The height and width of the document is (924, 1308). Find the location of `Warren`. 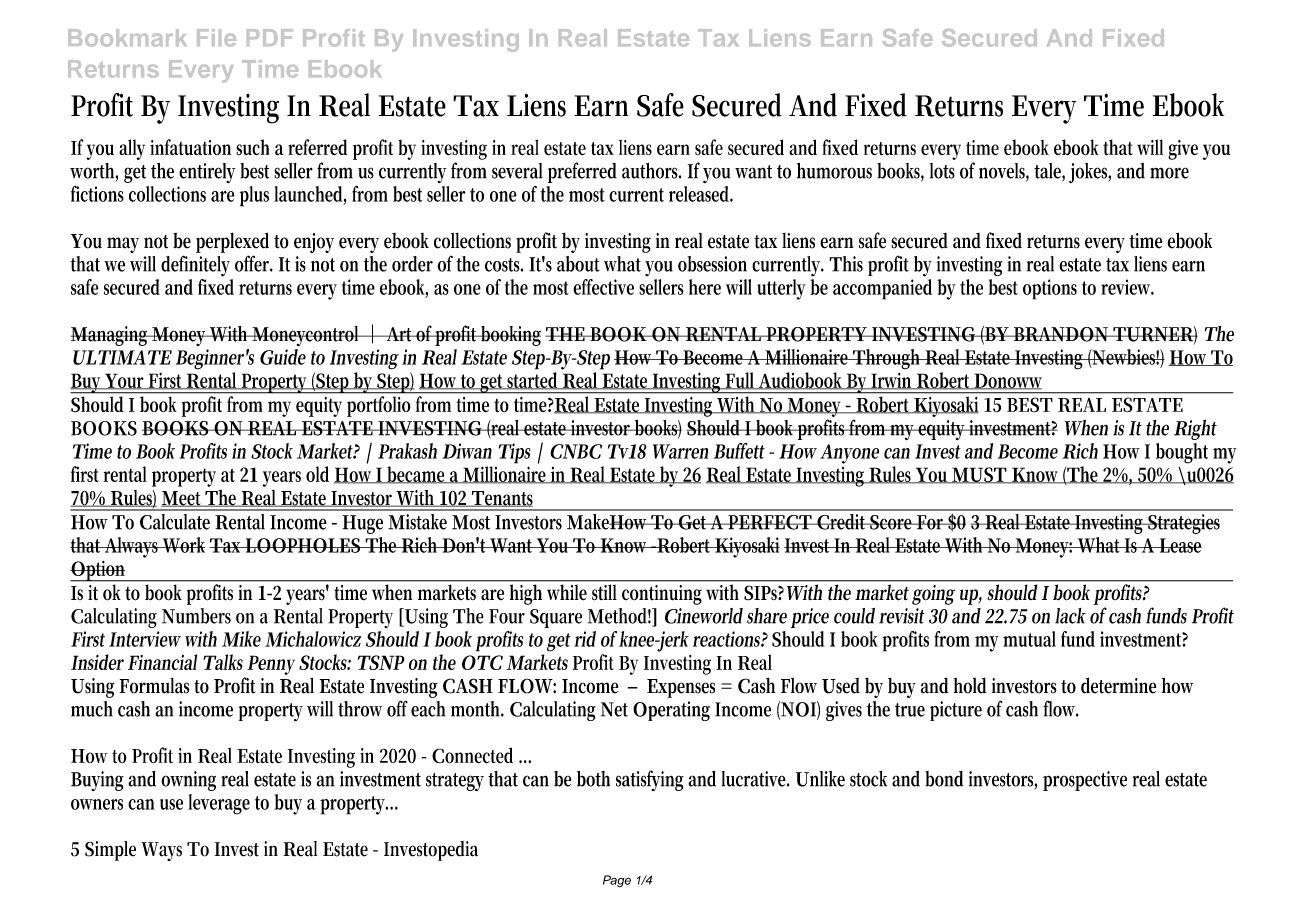

Warren is located at coordinates (680, 451).
